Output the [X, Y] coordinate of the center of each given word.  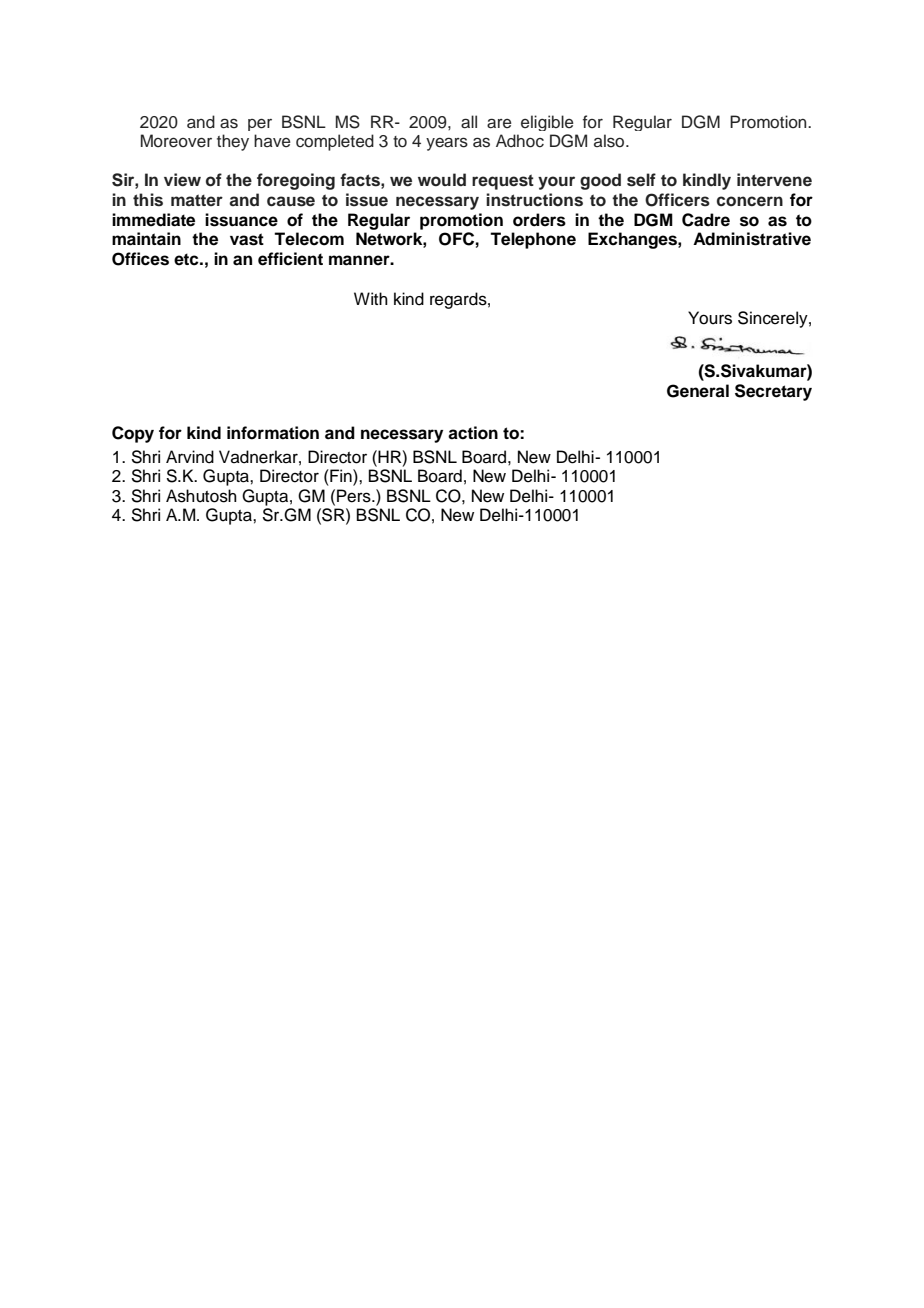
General [698, 391]
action [473, 433]
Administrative [752, 239]
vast [247, 239]
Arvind [190, 457]
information [273, 433]
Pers [355, 496]
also [610, 141]
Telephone [533, 240]
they [233, 142]
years [447, 144]
